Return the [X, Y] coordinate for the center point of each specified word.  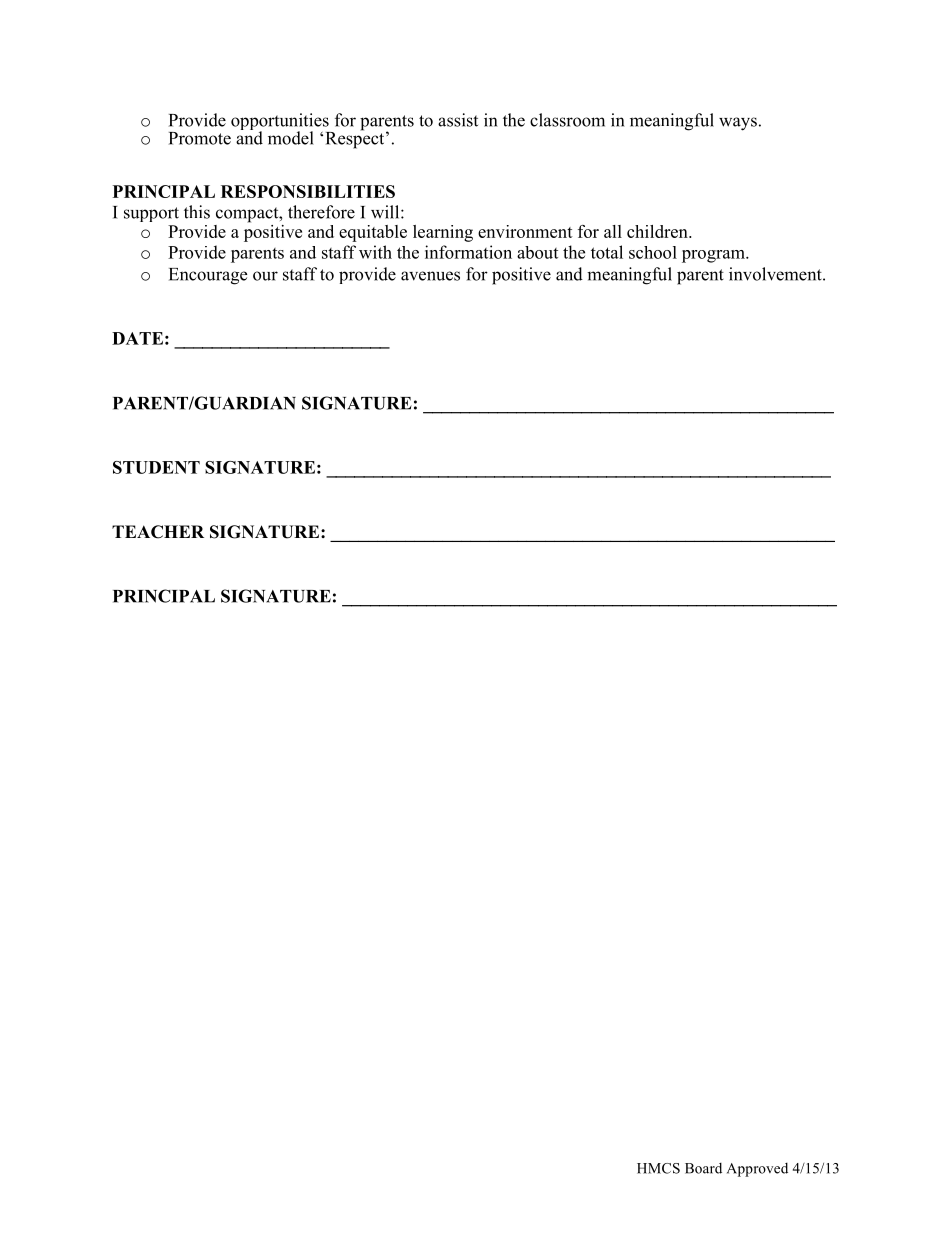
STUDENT [156, 467]
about [537, 252]
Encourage [208, 276]
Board [703, 1168]
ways [738, 124]
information [468, 252]
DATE [137, 338]
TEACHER [158, 532]
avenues [430, 276]
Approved [757, 1170]
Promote [200, 138]
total [607, 252]
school [653, 252]
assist [458, 120]
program [714, 256]
